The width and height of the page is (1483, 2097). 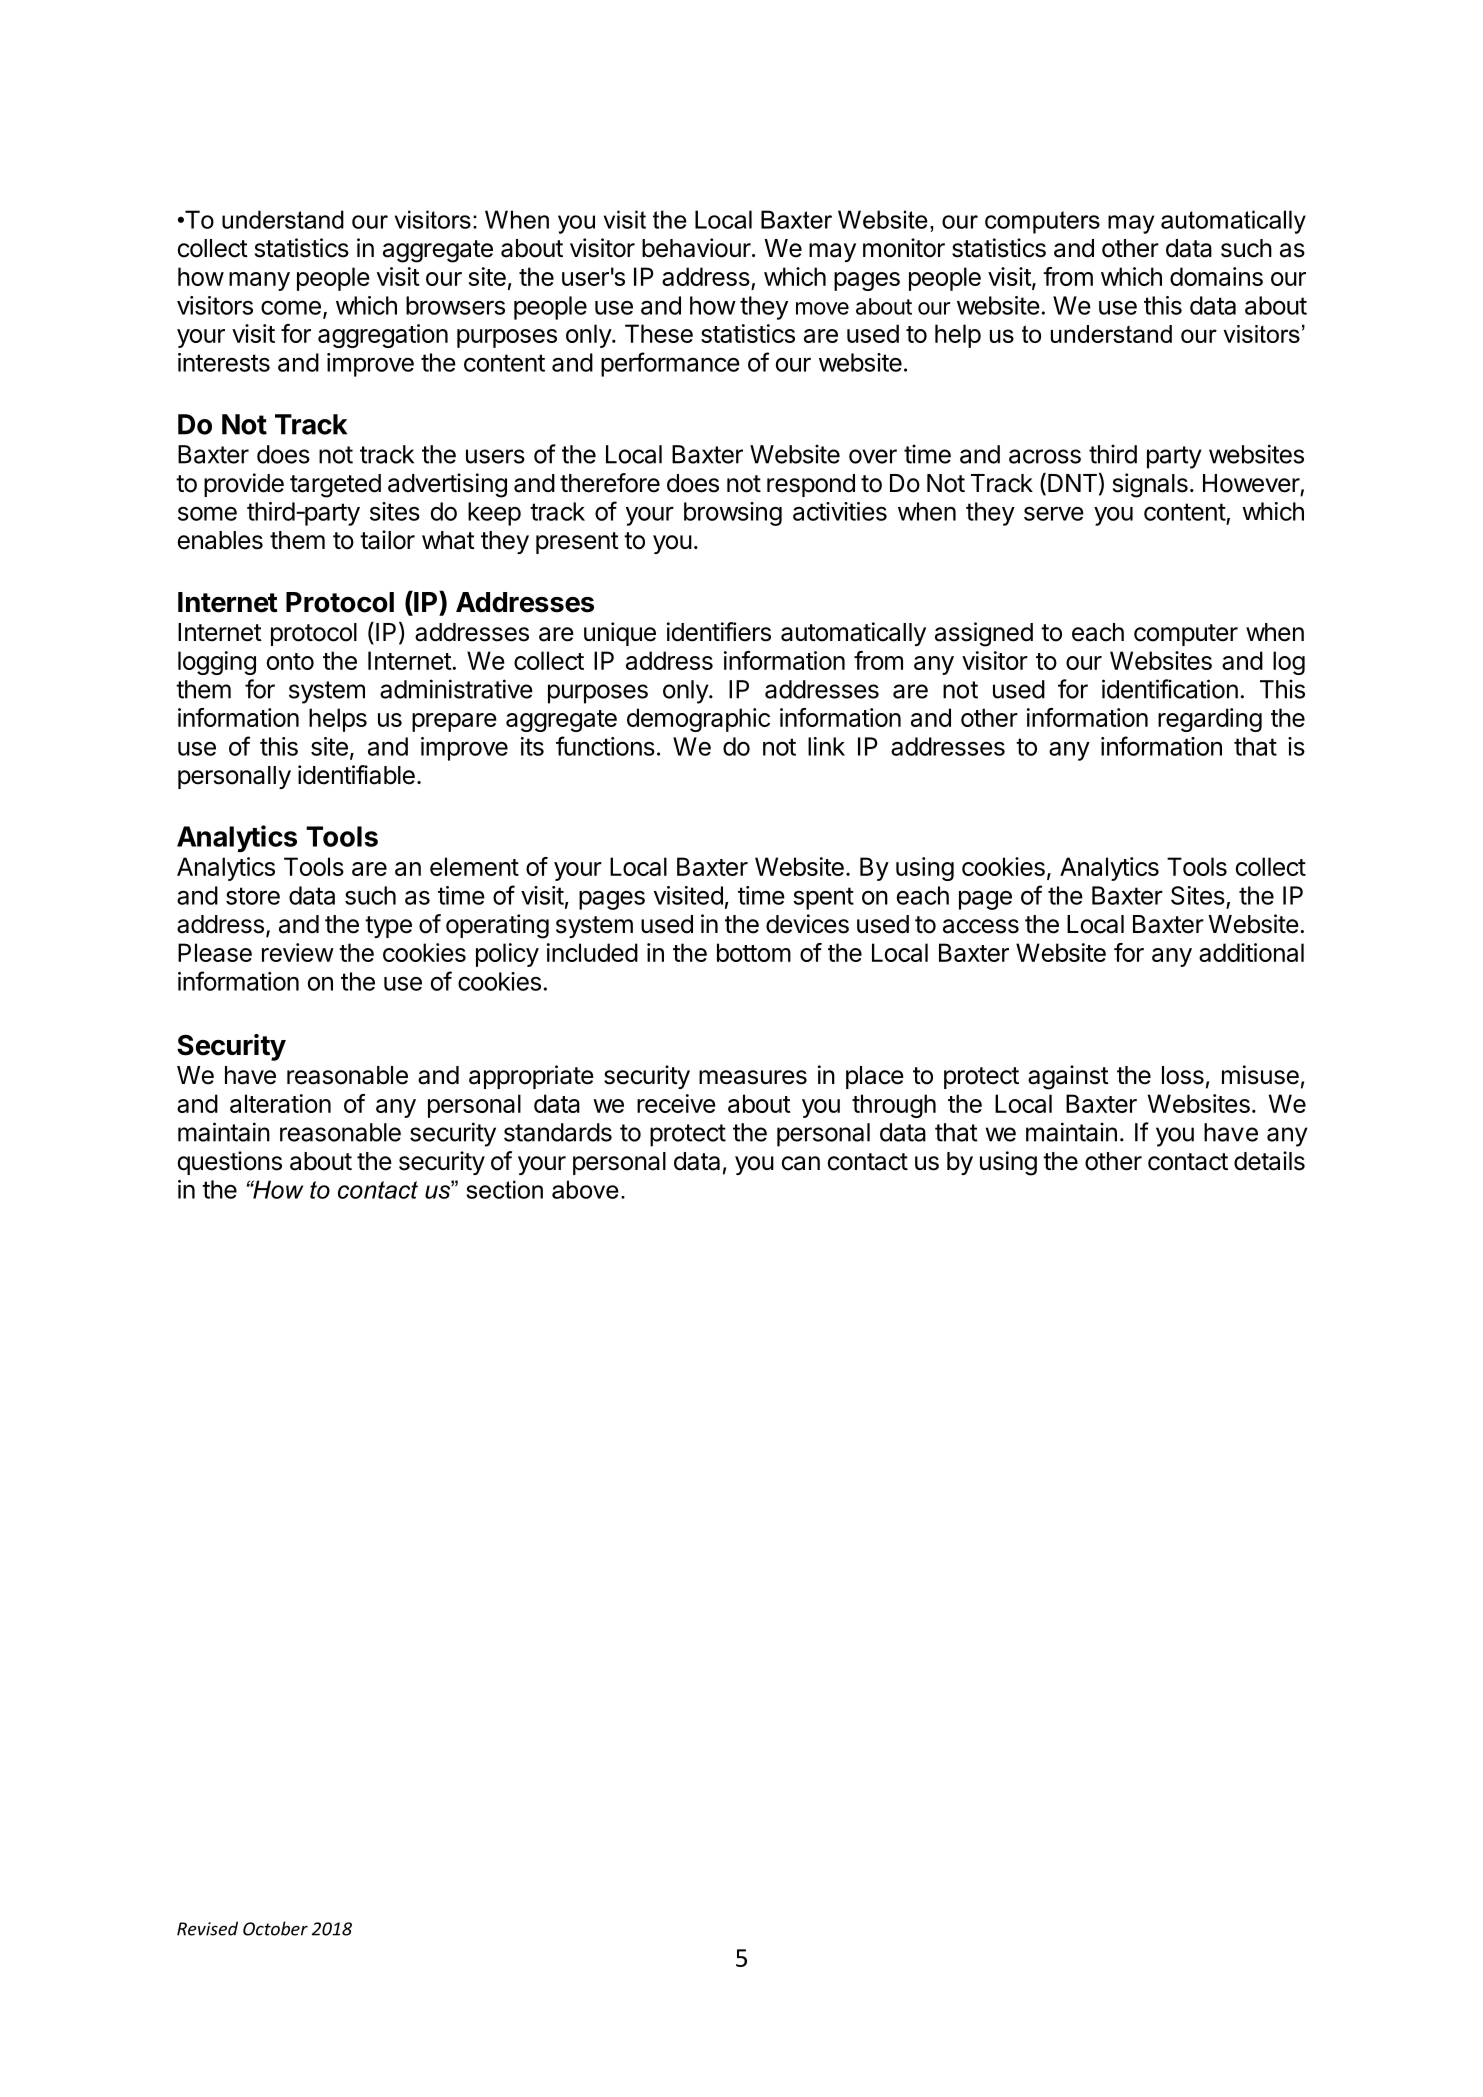 What do you see at coordinates (697, 248) in the page?
I see `behaviour` at bounding box center [697, 248].
